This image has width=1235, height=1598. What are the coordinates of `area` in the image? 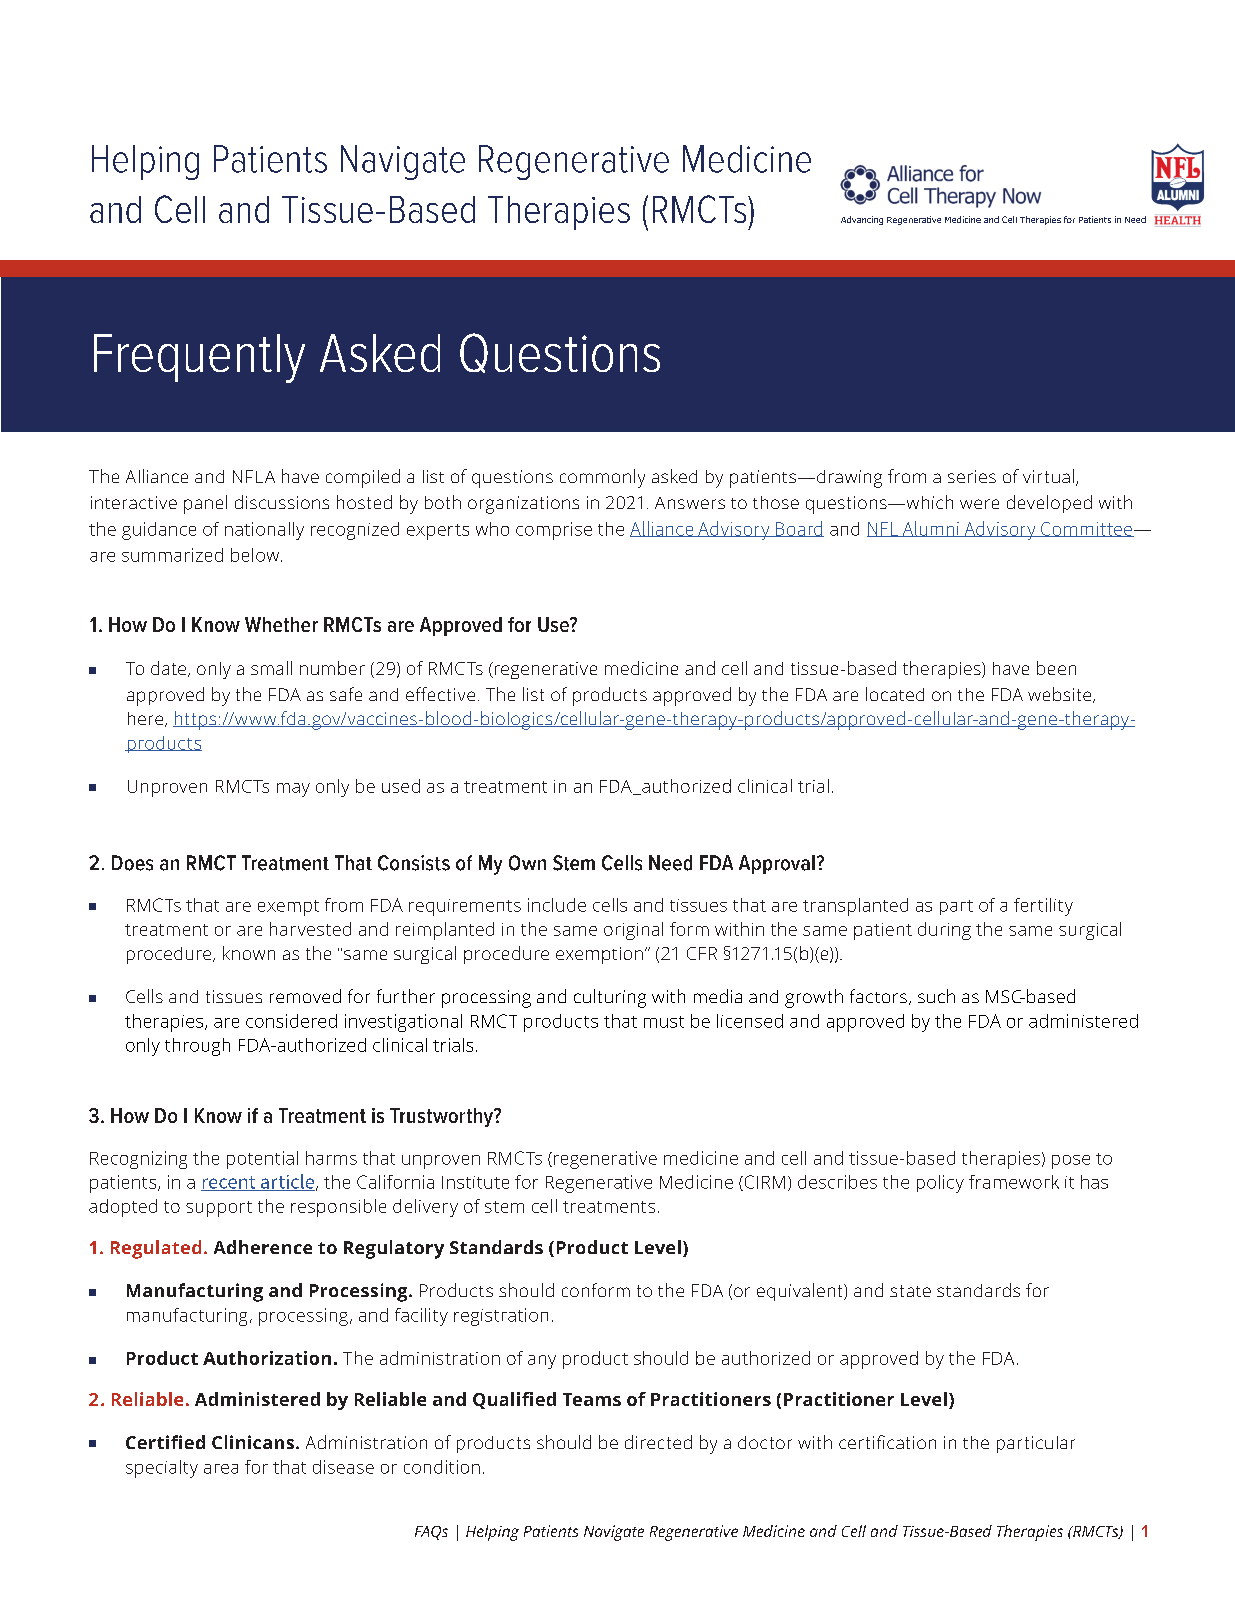 It's located at (221, 1469).
